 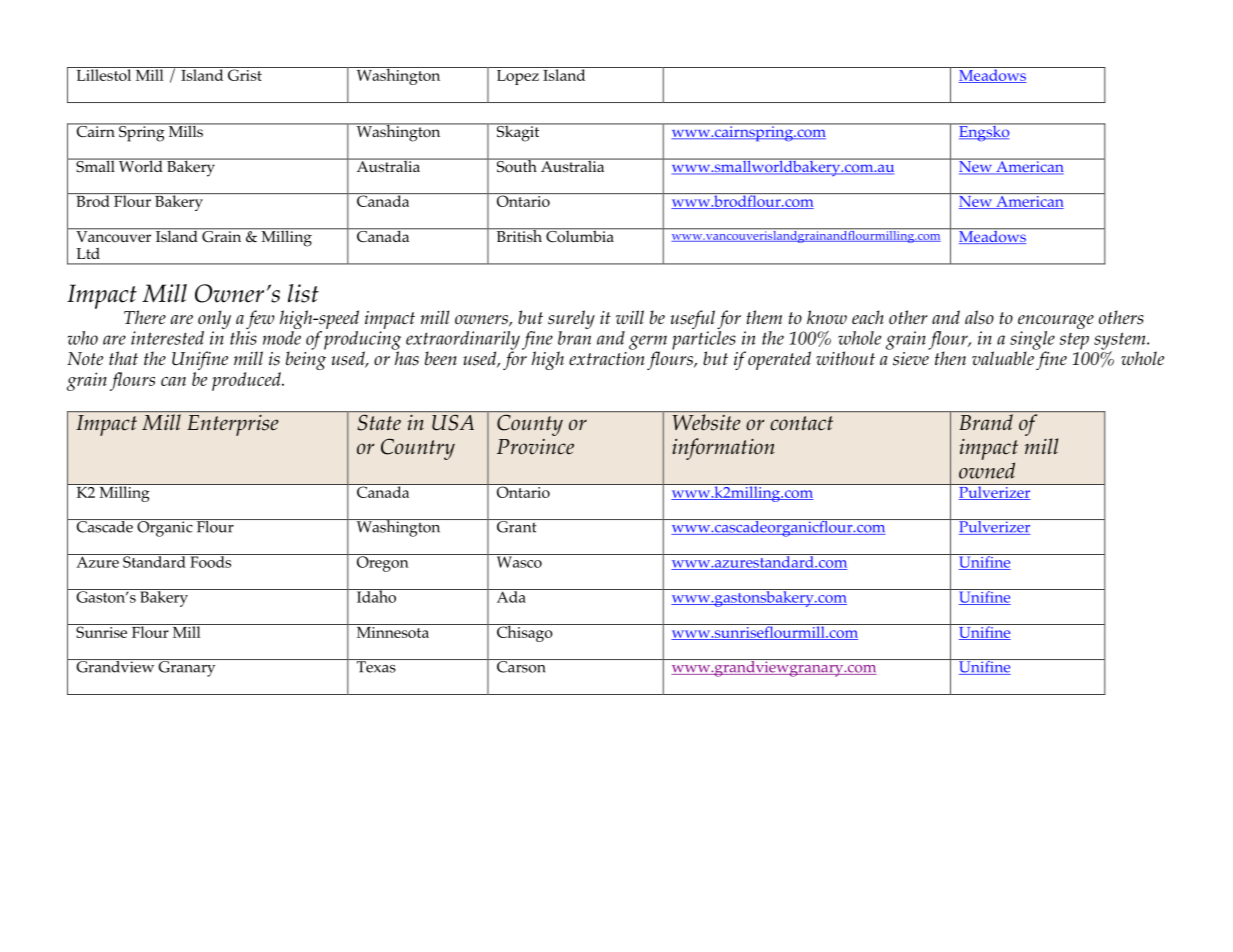 I want to click on Lopez, so click(x=517, y=76).
